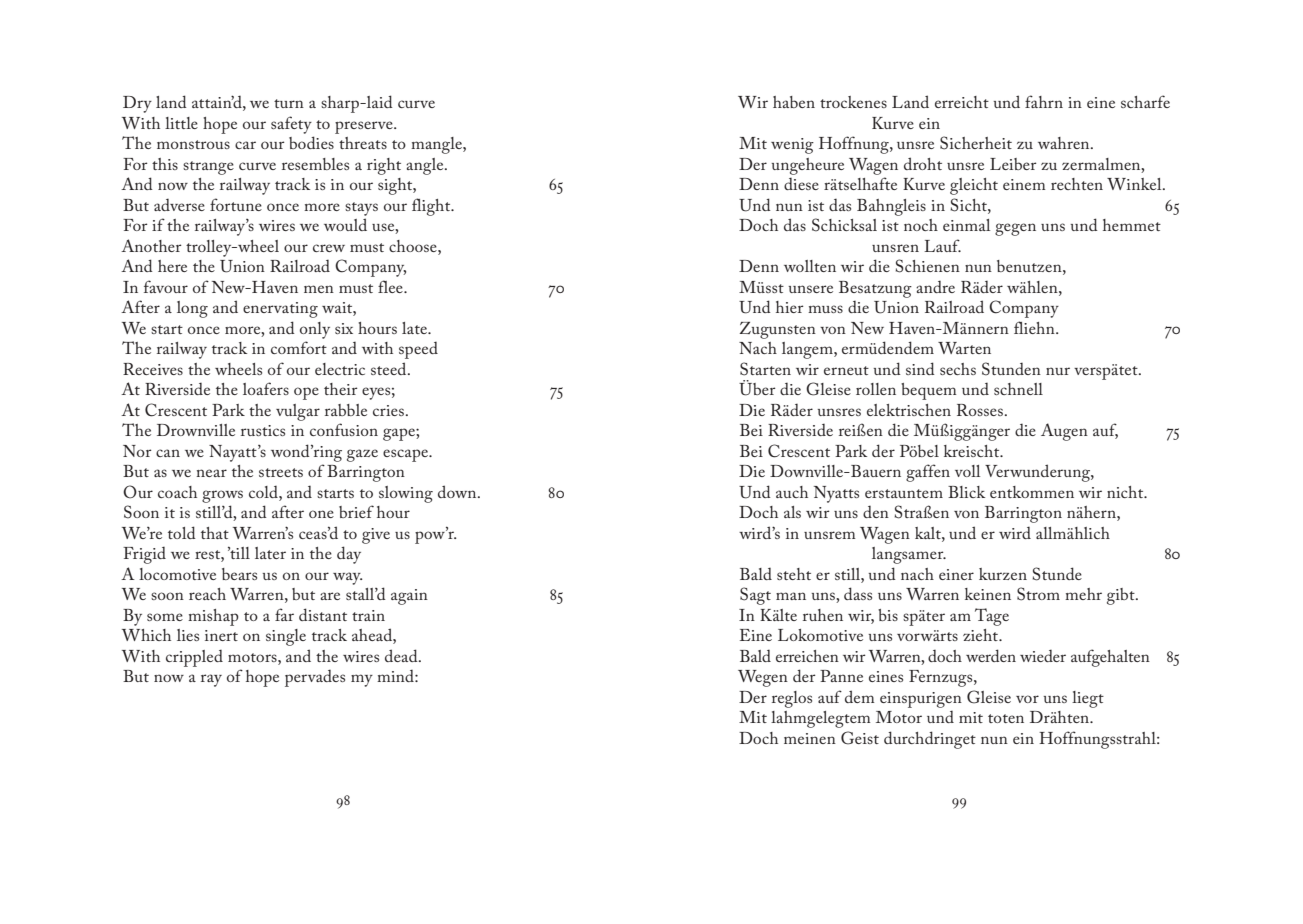  Describe the element at coordinates (291, 125) in the image. I see `safety` at that location.
